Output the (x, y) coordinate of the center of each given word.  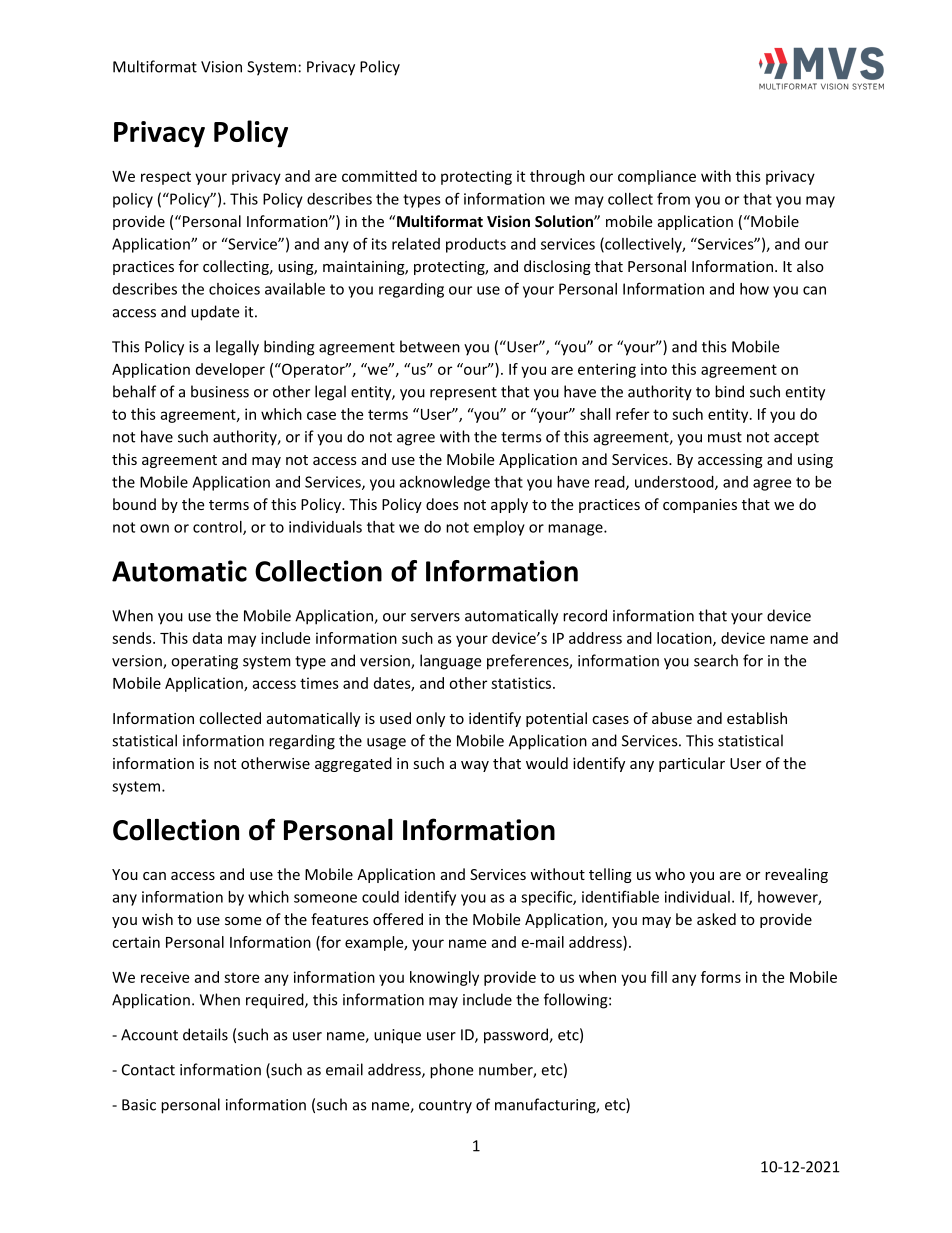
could (380, 897)
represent (463, 394)
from (673, 198)
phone (451, 1071)
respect (166, 178)
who (670, 874)
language (450, 662)
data (207, 638)
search (716, 660)
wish (157, 919)
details (205, 1034)
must (725, 437)
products (476, 245)
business (220, 391)
